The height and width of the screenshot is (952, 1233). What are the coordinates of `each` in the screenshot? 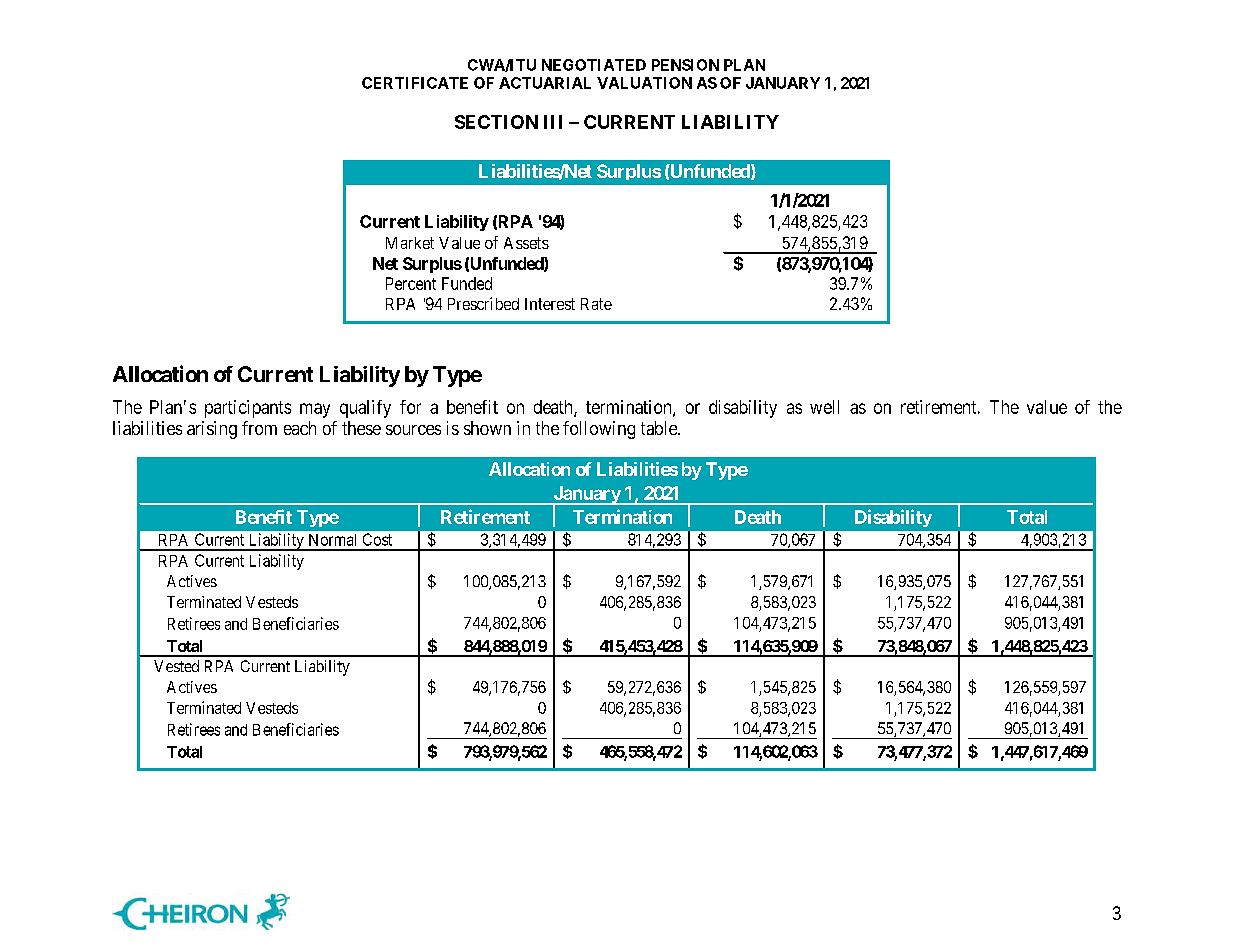 It's located at (300, 428).
